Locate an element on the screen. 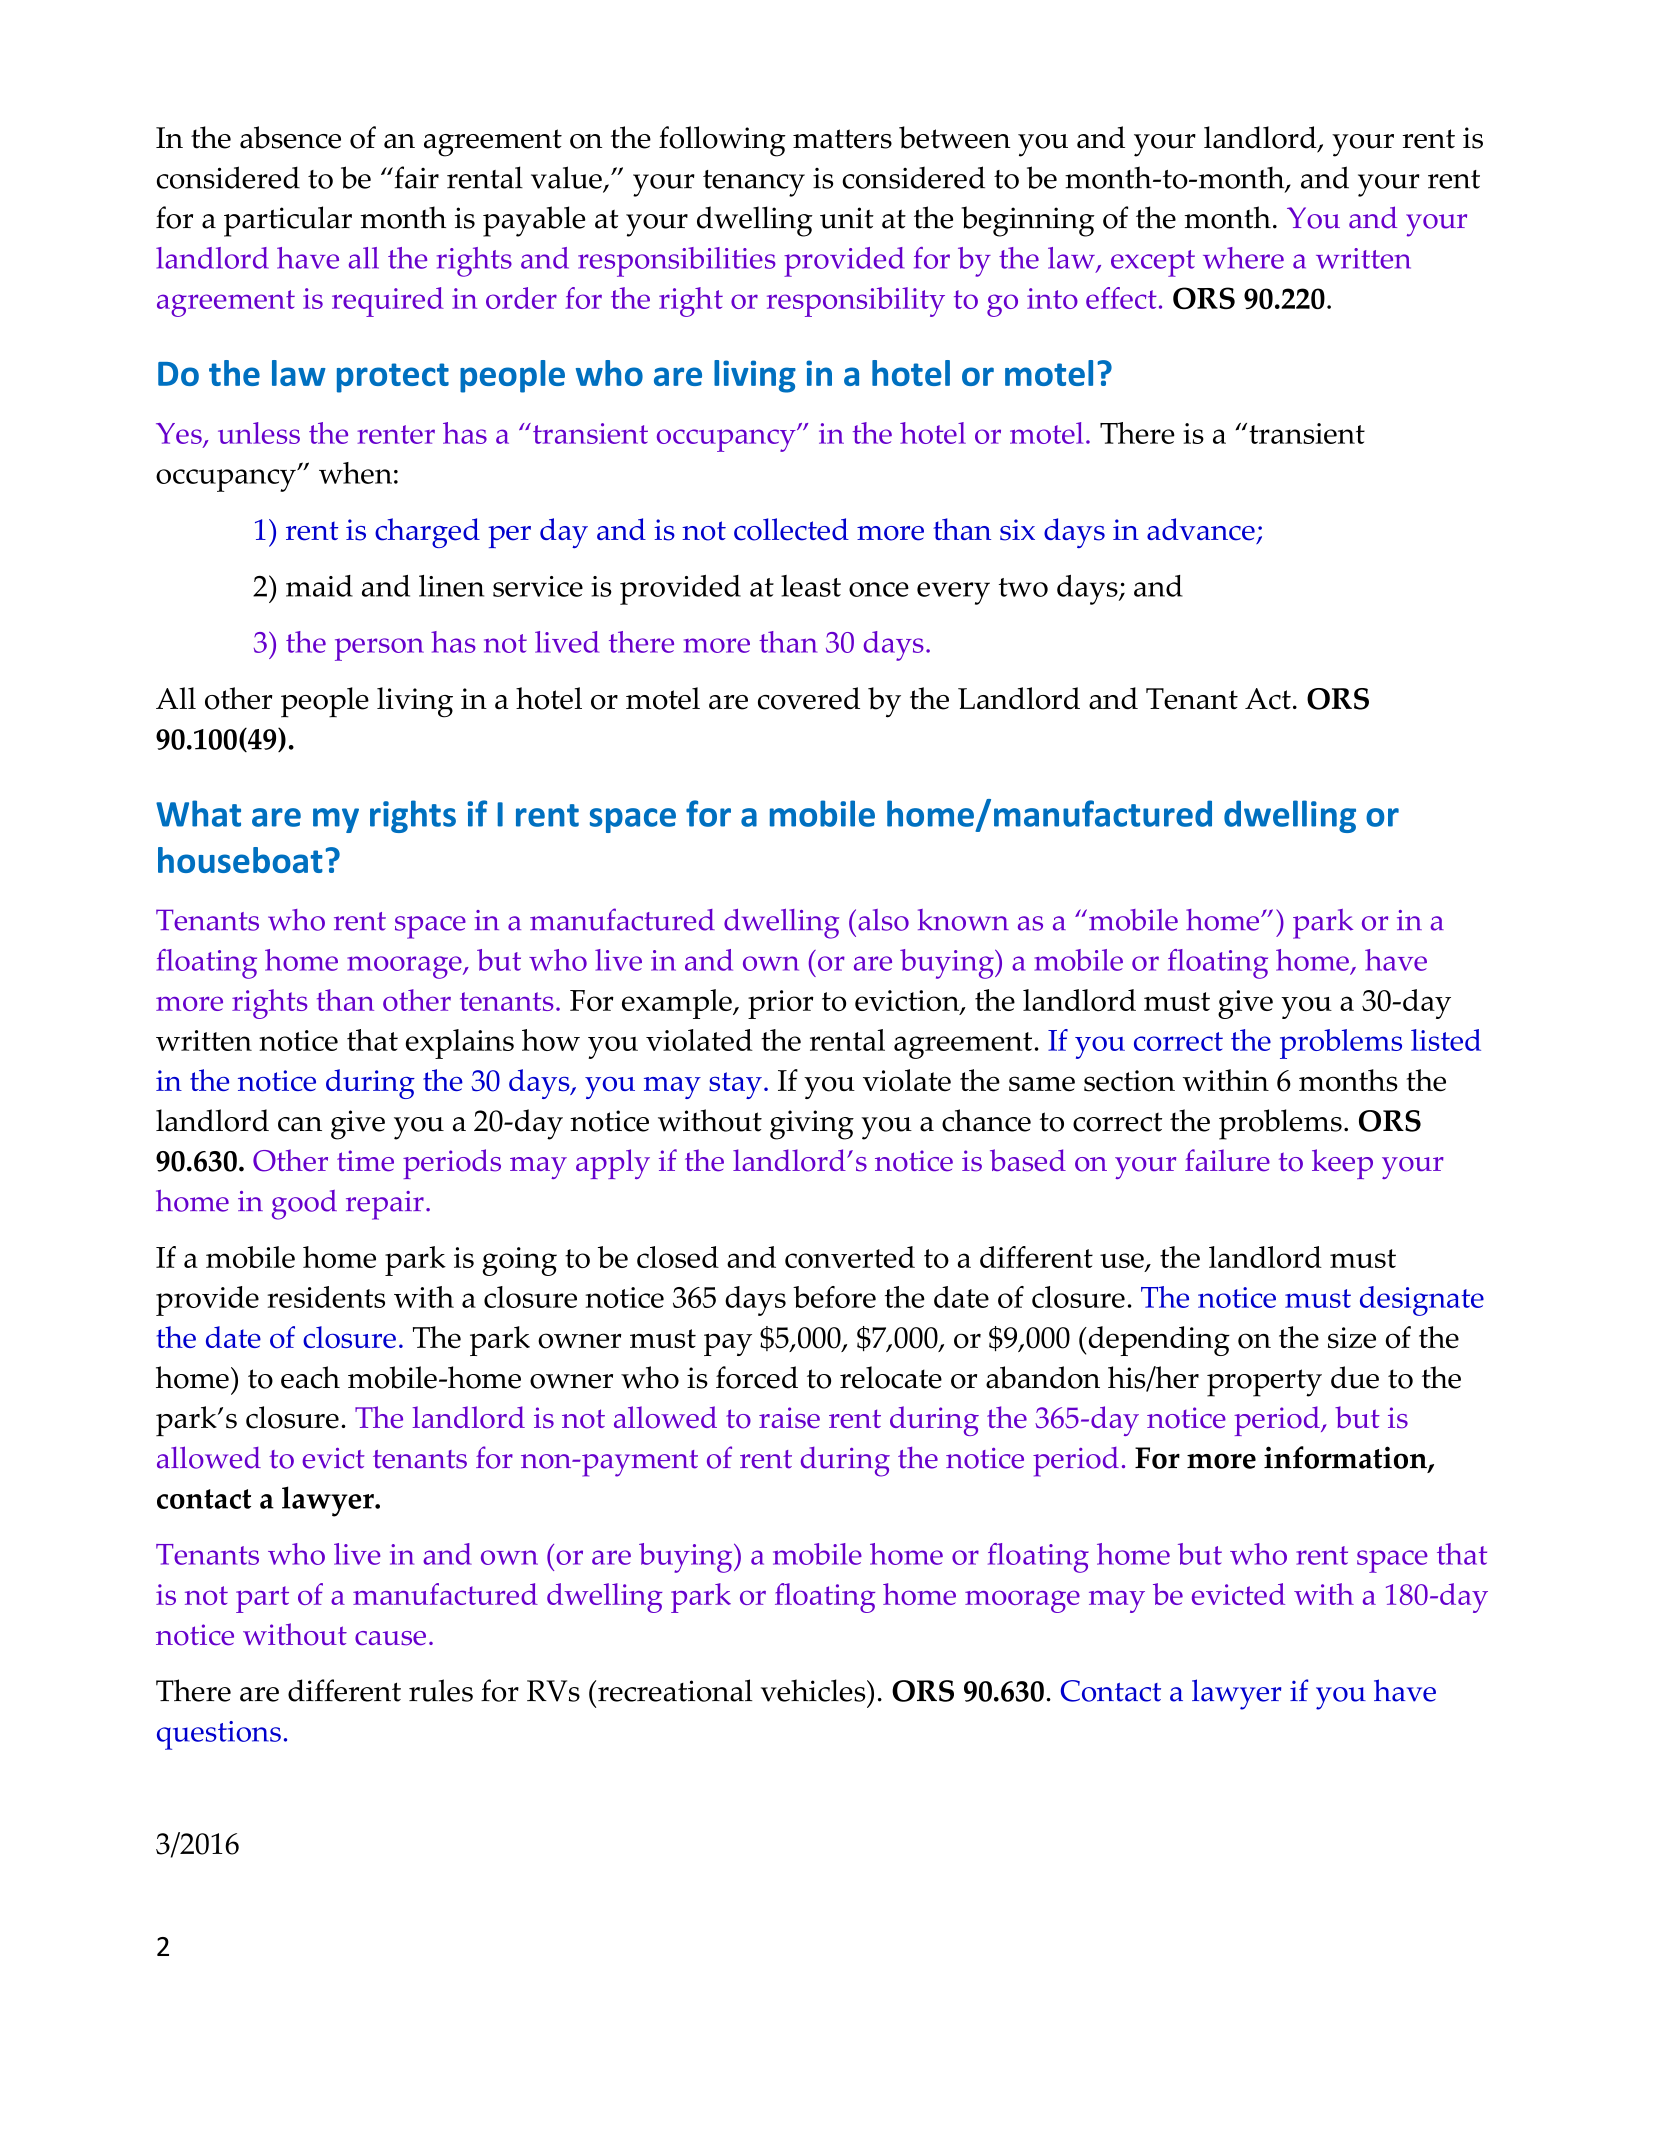  listed is located at coordinates (1446, 1040).
